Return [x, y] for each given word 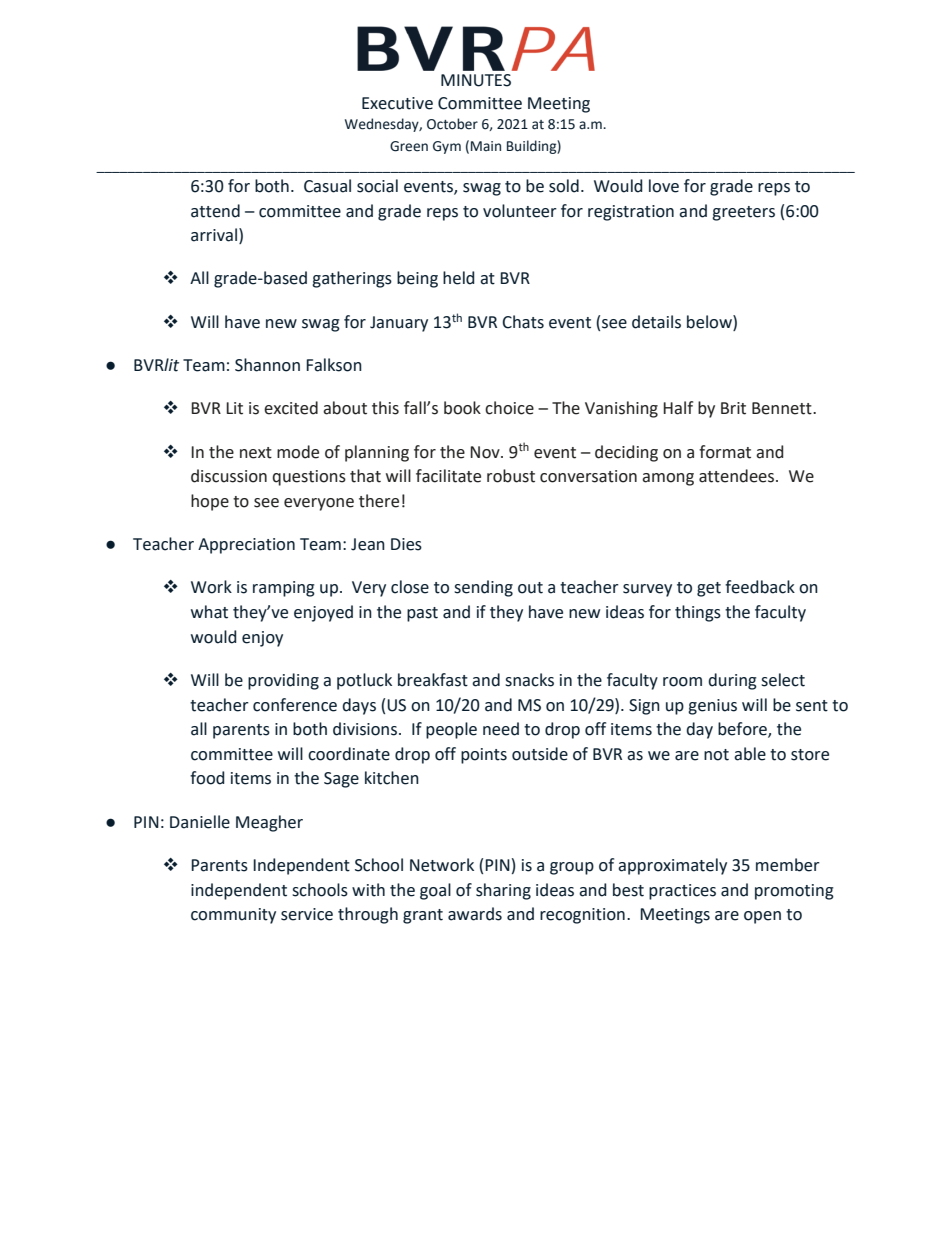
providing [283, 681]
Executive [397, 103]
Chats [523, 322]
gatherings [352, 279]
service [307, 914]
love [664, 186]
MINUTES [476, 80]
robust [511, 476]
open [762, 917]
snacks [529, 680]
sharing [503, 891]
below [710, 322]
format [725, 452]
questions [309, 478]
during [732, 681]
